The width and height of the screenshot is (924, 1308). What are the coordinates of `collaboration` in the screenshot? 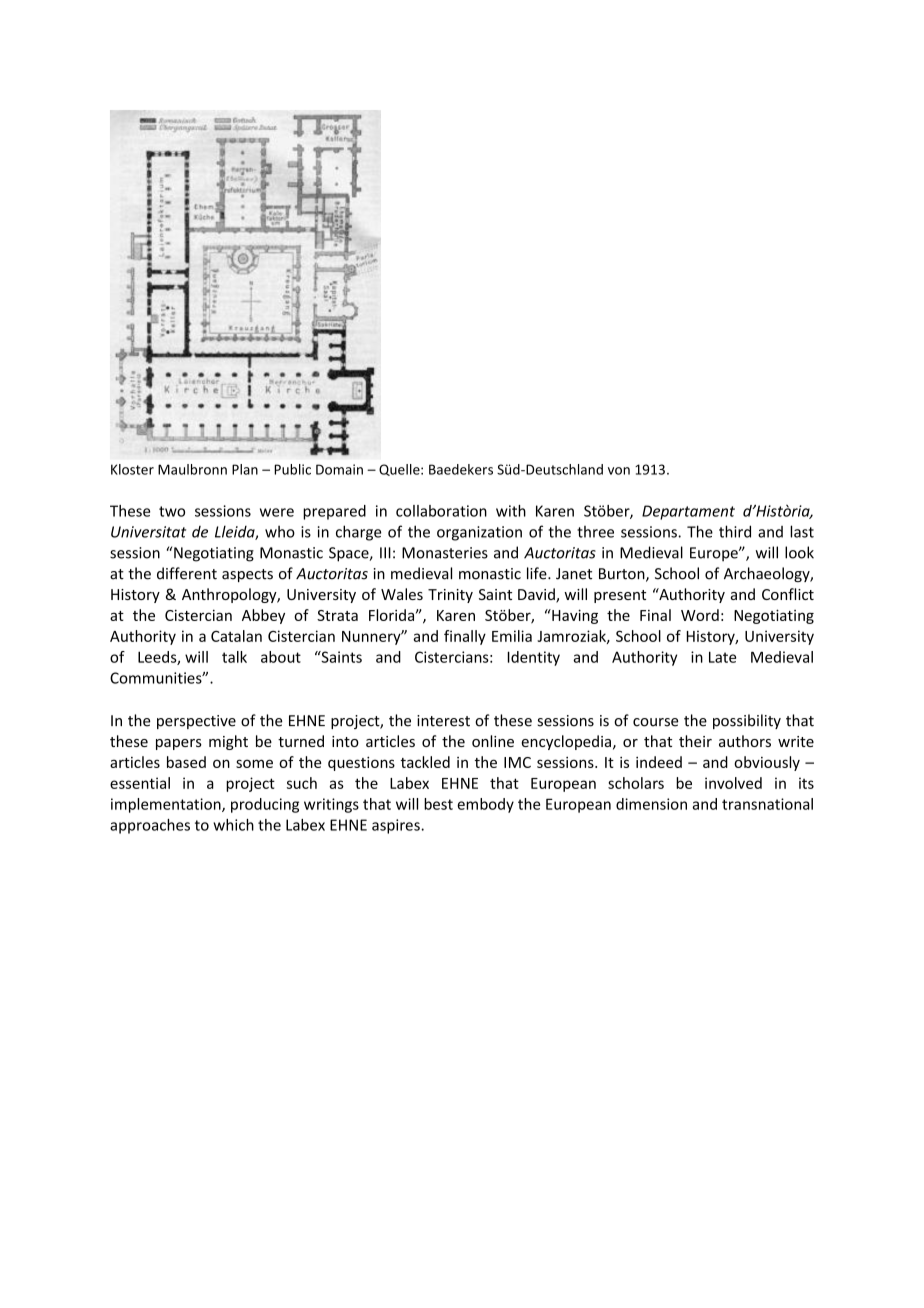 It's located at (441, 511).
